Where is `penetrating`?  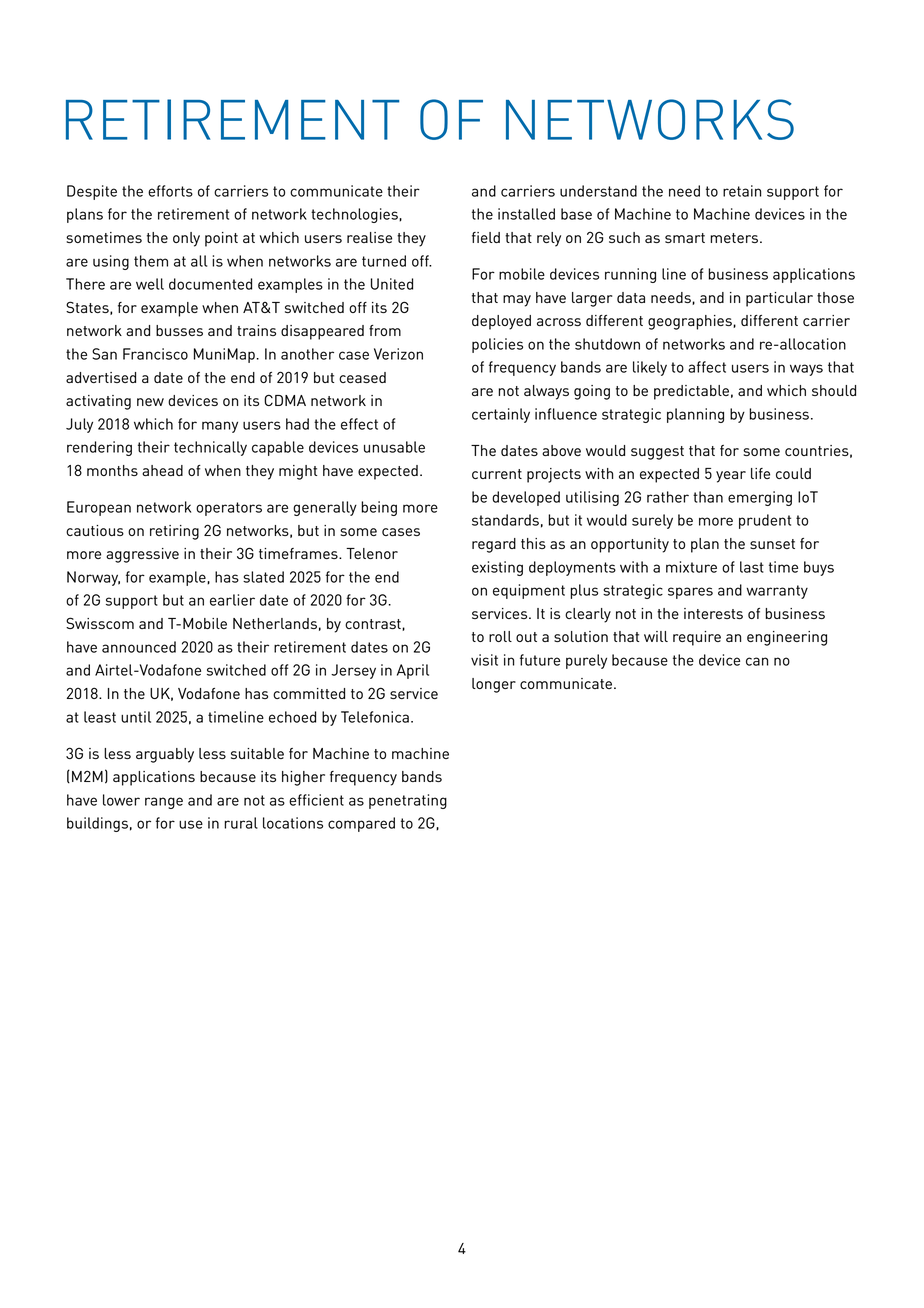 penetrating is located at coordinates (408, 801).
